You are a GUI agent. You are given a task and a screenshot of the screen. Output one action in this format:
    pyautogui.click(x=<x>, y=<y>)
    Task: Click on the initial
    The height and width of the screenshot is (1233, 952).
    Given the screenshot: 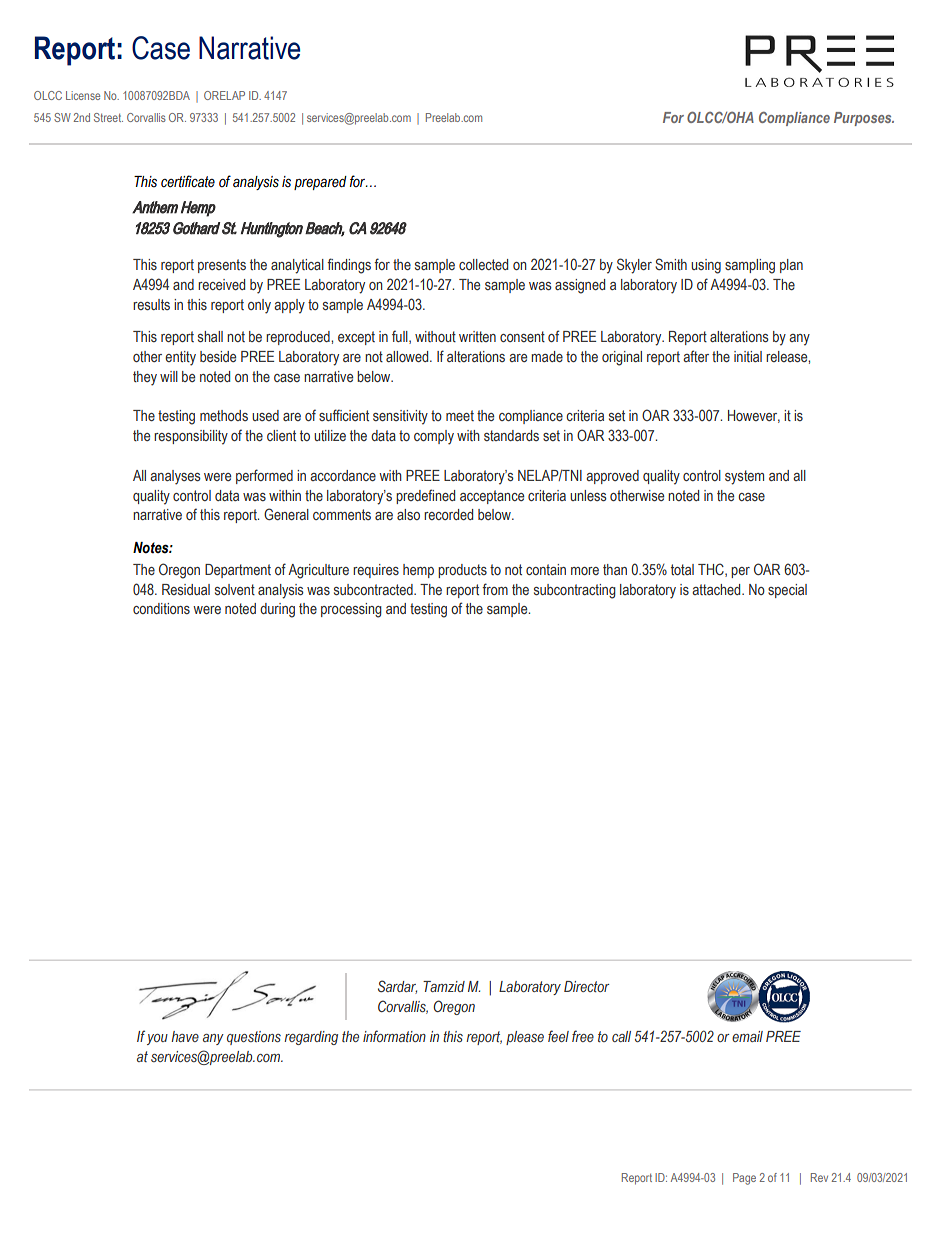 What is the action you would take?
    pyautogui.click(x=748, y=356)
